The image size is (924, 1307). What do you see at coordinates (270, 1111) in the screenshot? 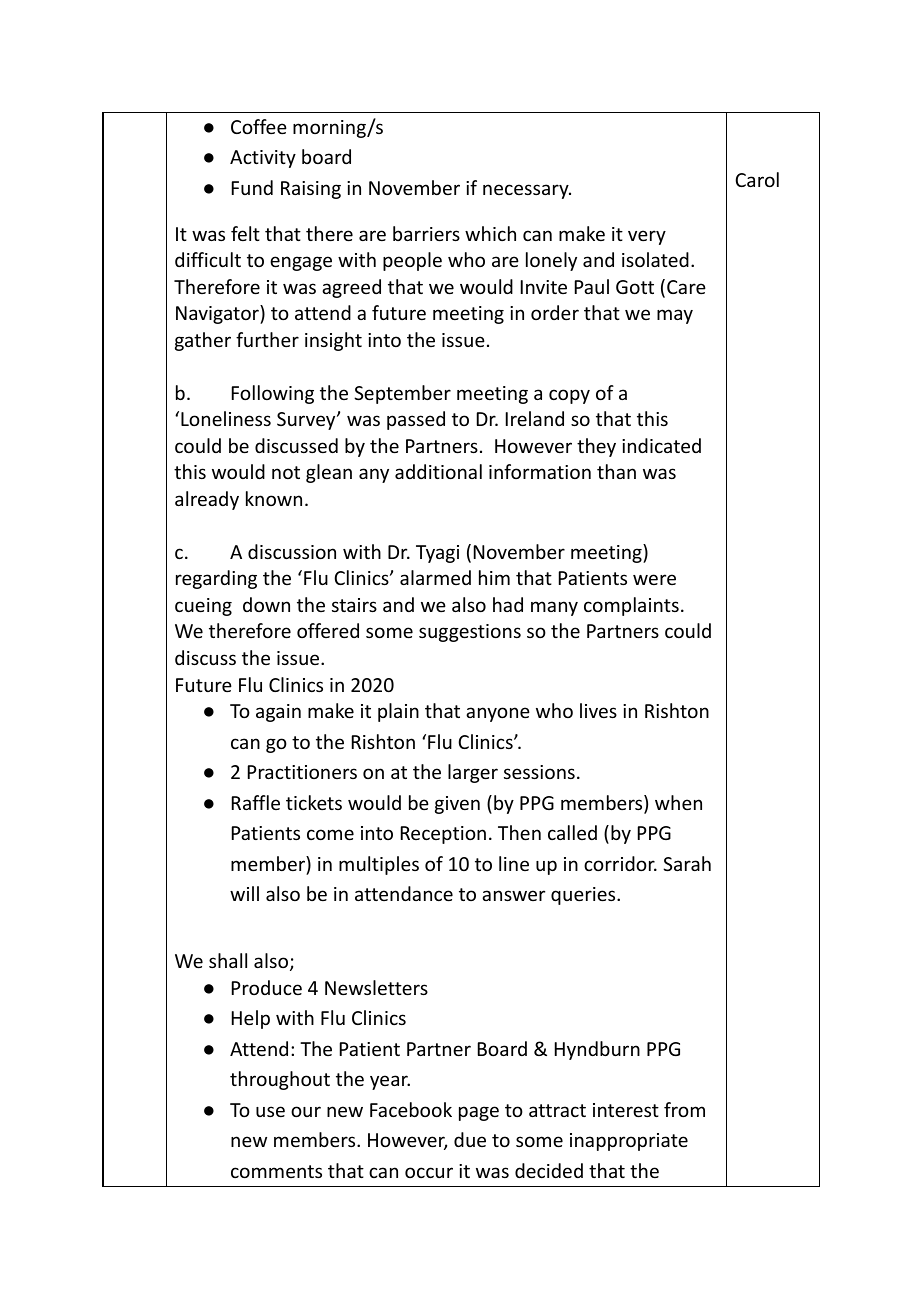
I see `use` at bounding box center [270, 1111].
